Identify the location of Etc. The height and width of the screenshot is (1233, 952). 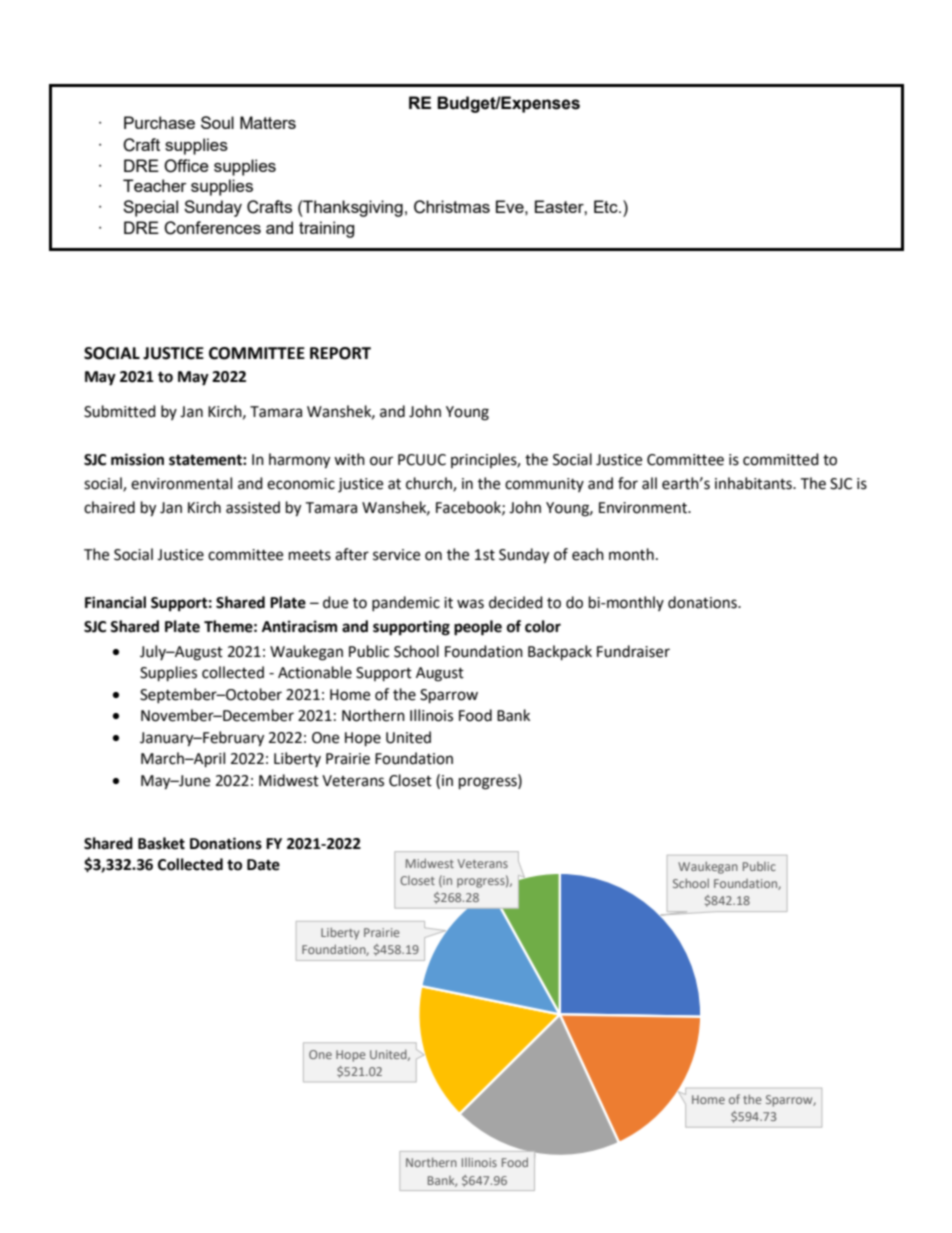
(607, 206).
